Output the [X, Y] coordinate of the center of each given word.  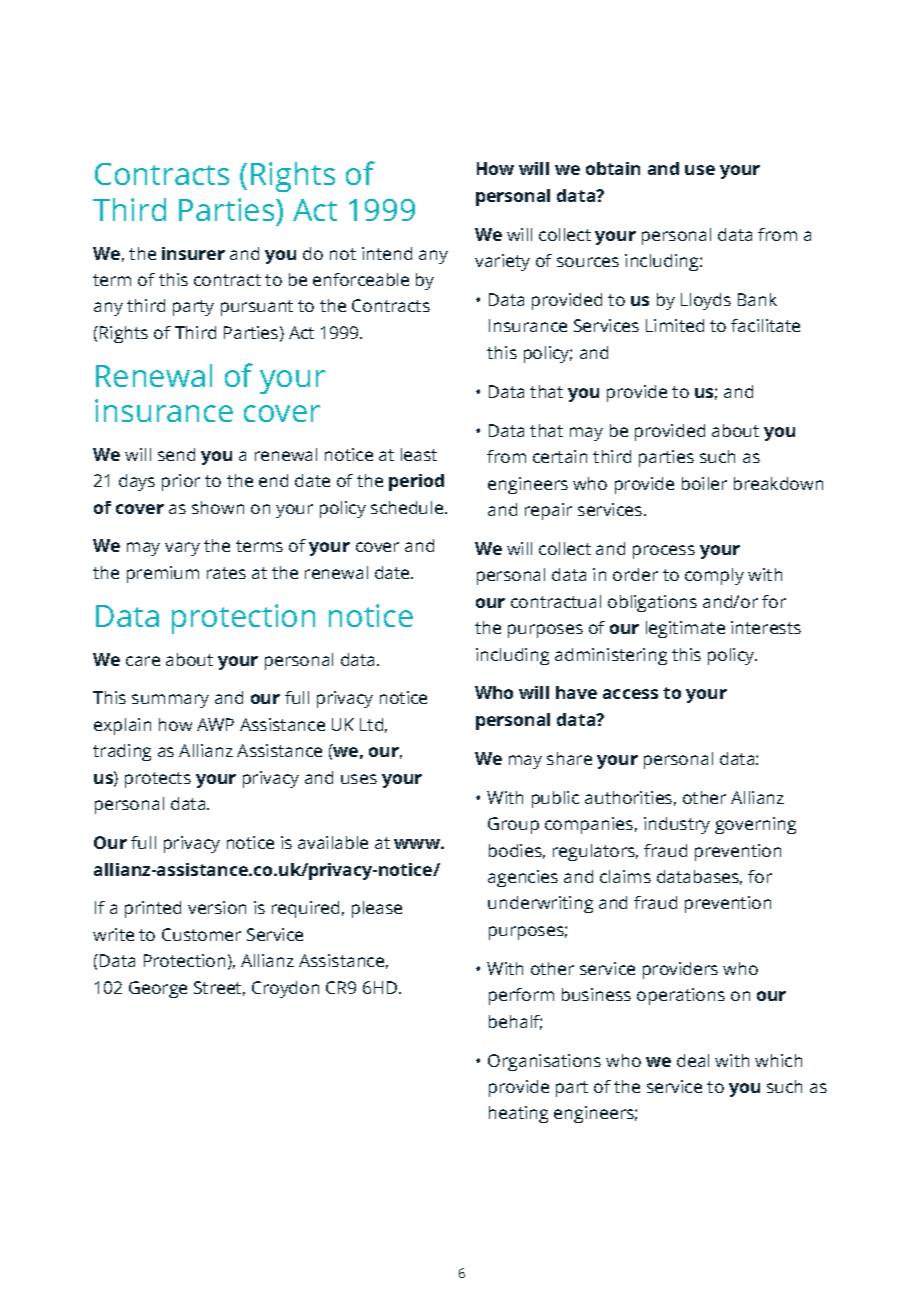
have [576, 692]
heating [518, 1114]
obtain [613, 168]
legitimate [685, 629]
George [158, 989]
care [143, 661]
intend [387, 253]
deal [693, 1060]
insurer [193, 253]
